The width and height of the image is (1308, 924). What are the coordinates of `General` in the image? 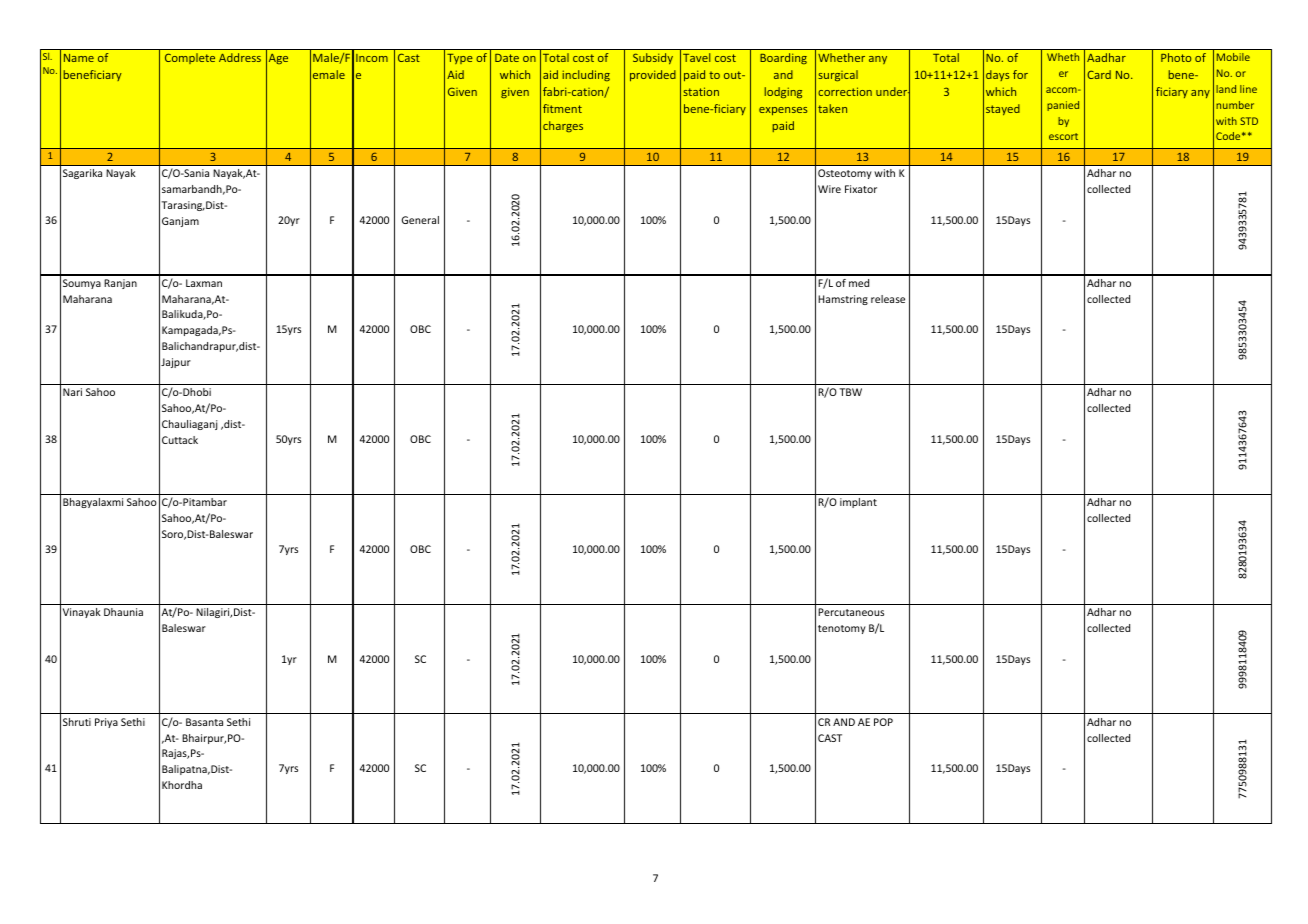 It's located at (420, 220).
